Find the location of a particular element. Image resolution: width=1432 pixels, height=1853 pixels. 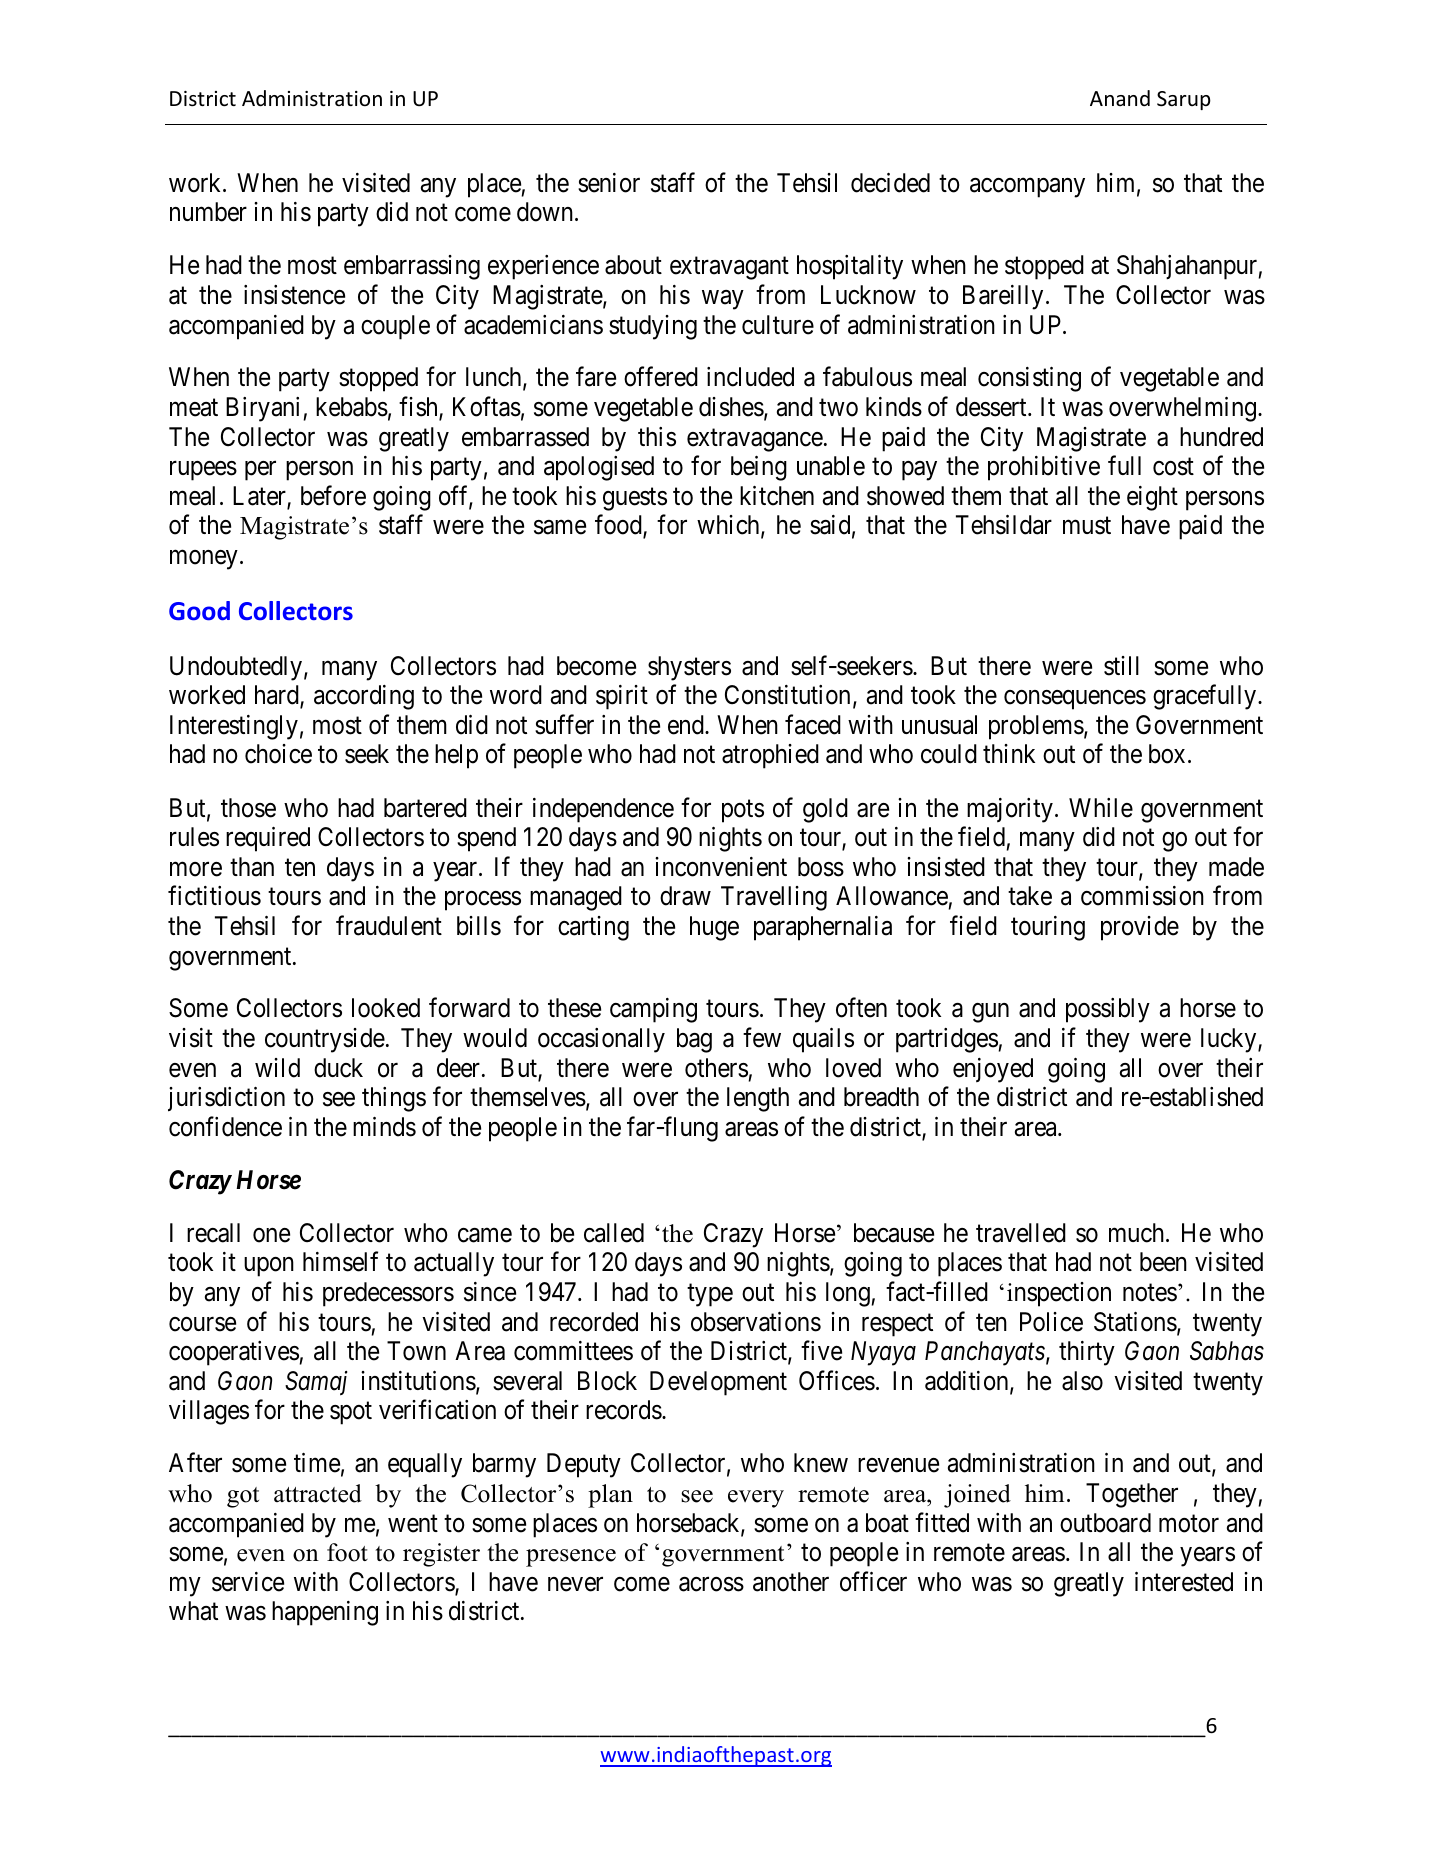

others is located at coordinates (716, 1068).
